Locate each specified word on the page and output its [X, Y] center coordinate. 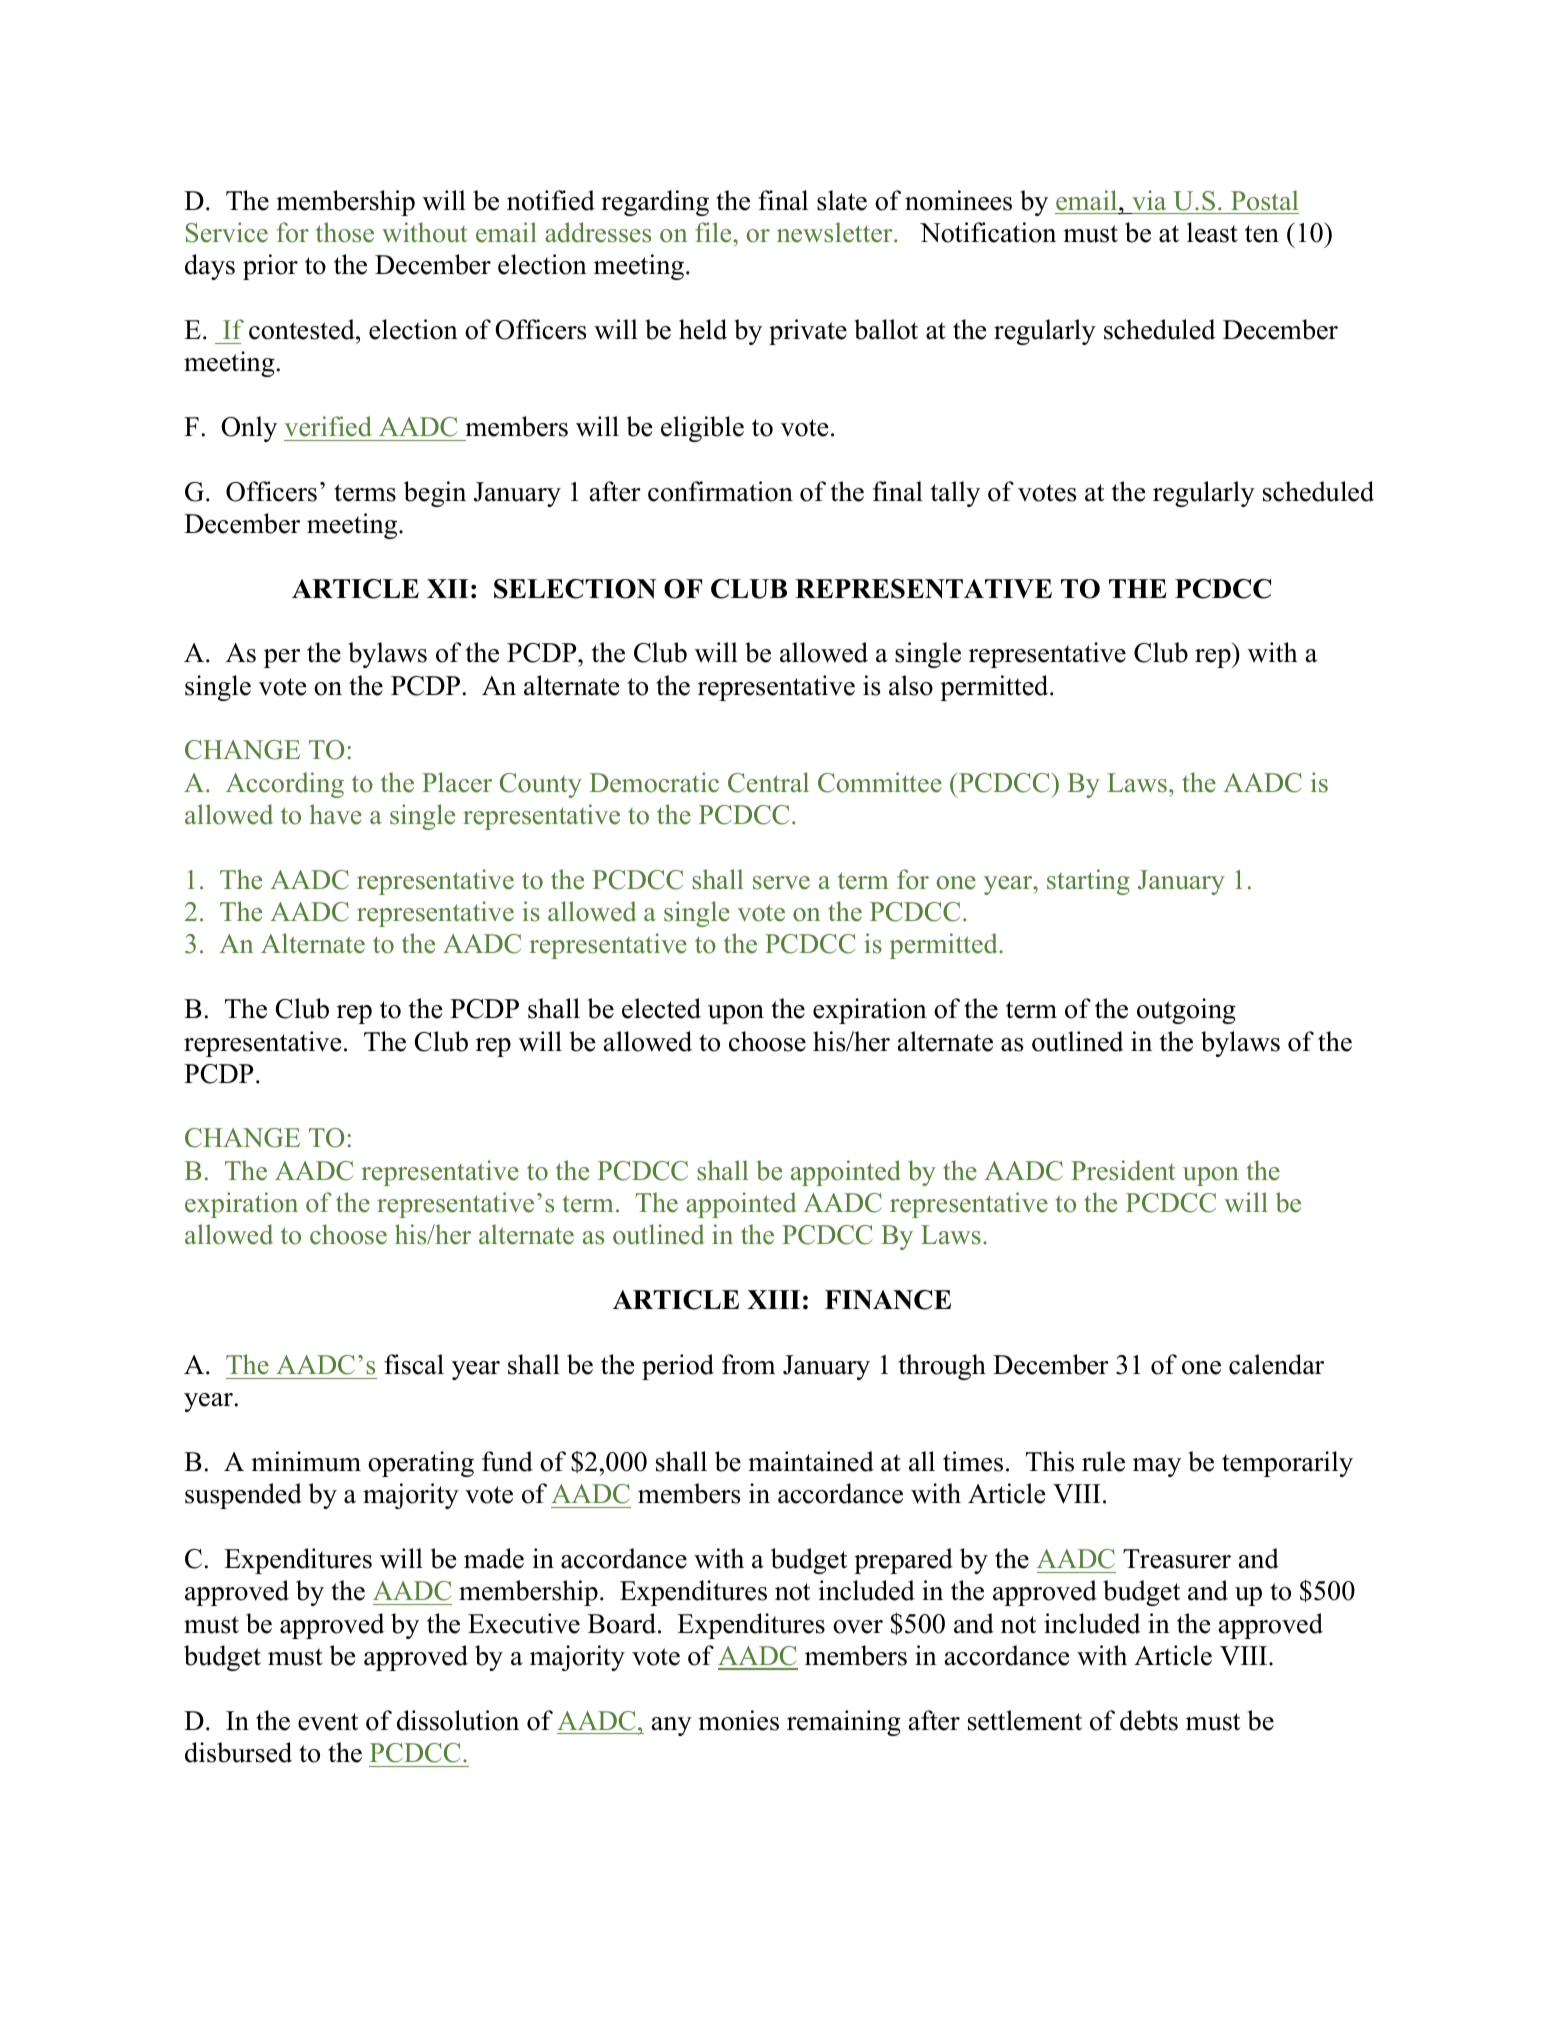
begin [435, 494]
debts [1149, 1720]
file [714, 232]
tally [955, 494]
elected [661, 1008]
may [1157, 1467]
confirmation [720, 491]
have [336, 814]
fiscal [414, 1364]
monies [738, 1720]
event [328, 1722]
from [748, 1364]
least [1212, 232]
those [345, 232]
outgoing [1186, 1011]
